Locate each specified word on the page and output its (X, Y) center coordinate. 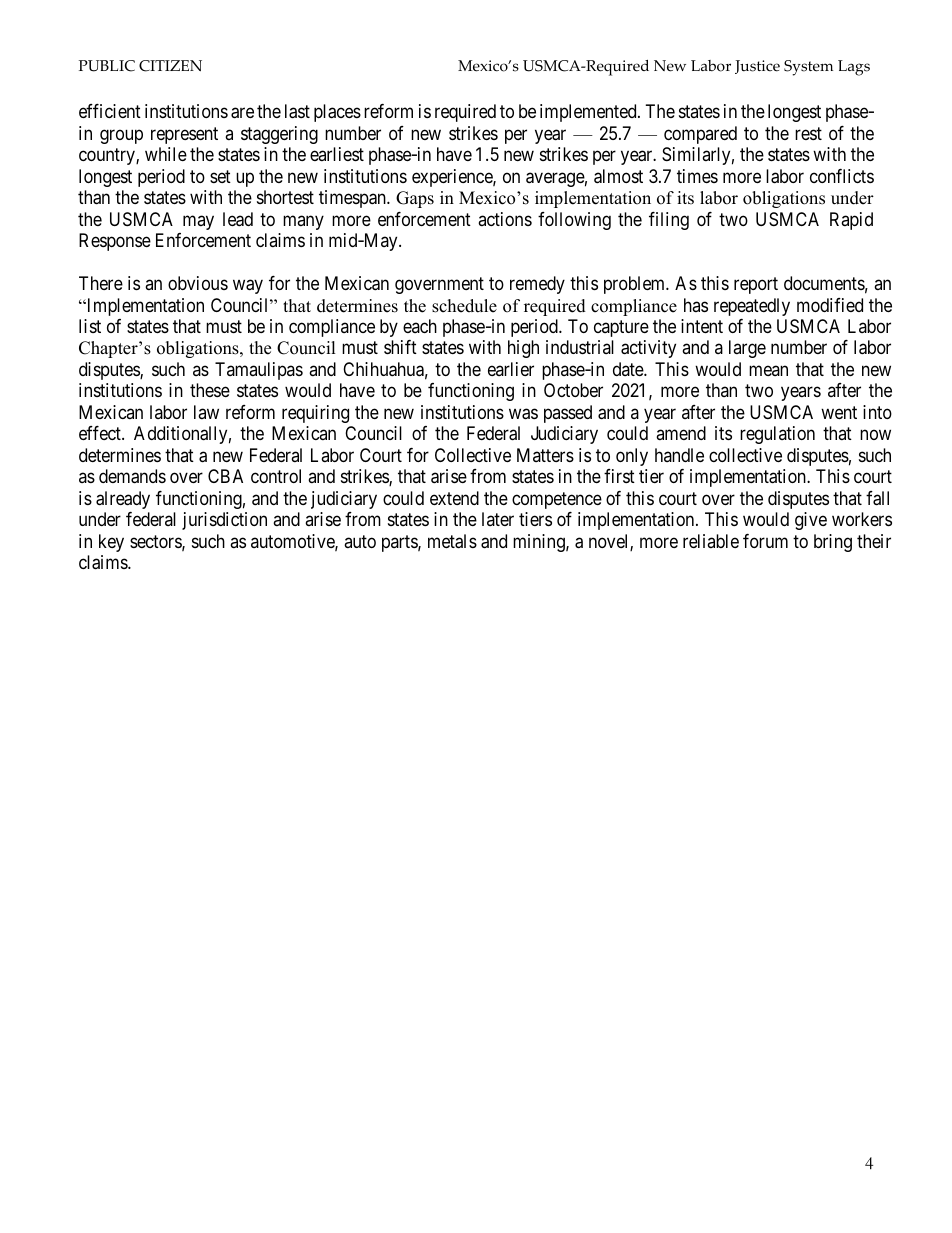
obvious (198, 283)
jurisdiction (224, 521)
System (808, 68)
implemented (589, 113)
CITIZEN (170, 66)
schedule (464, 306)
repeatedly (752, 307)
